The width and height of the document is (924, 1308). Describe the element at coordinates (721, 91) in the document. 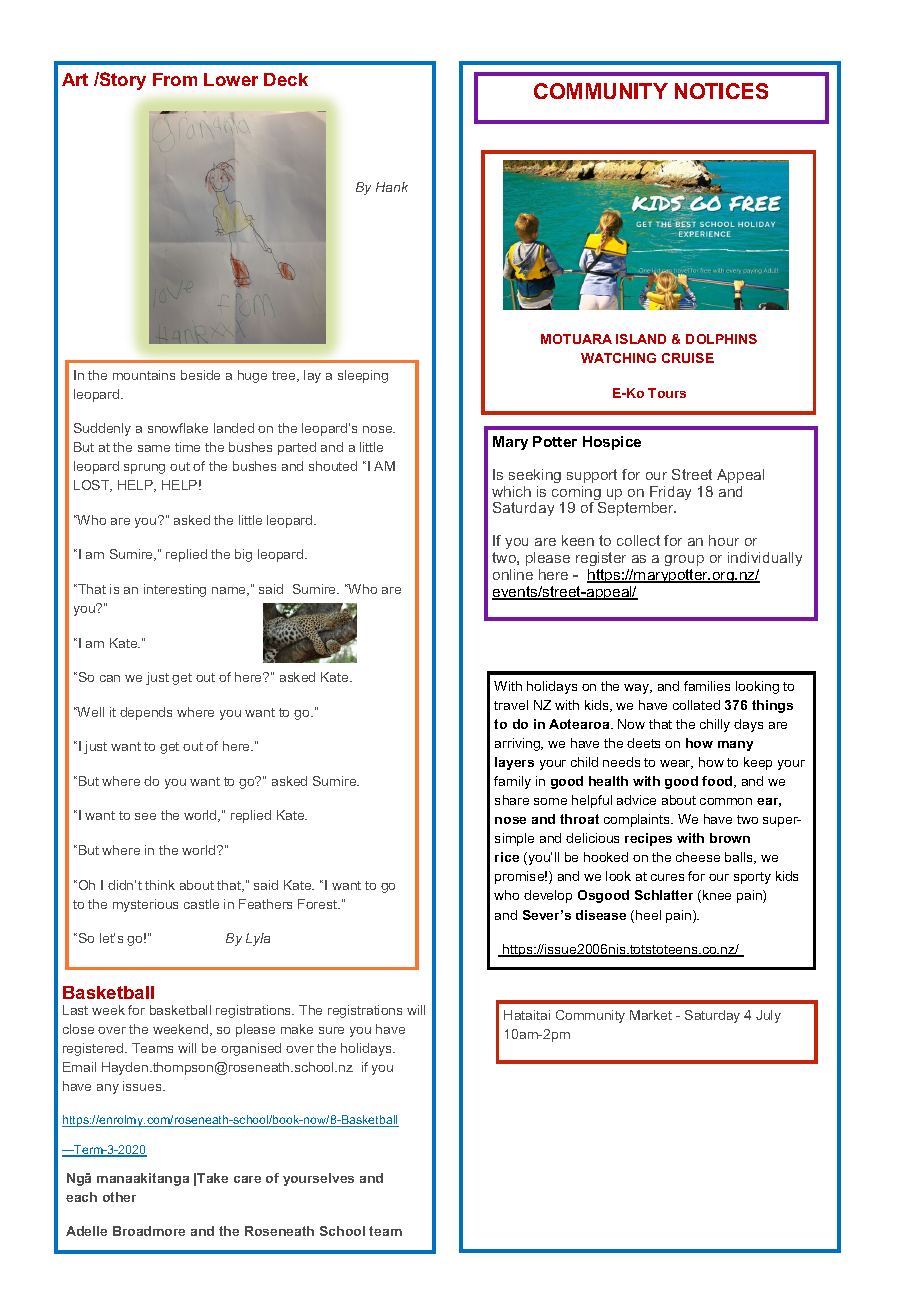

I see `NOTICES` at that location.
